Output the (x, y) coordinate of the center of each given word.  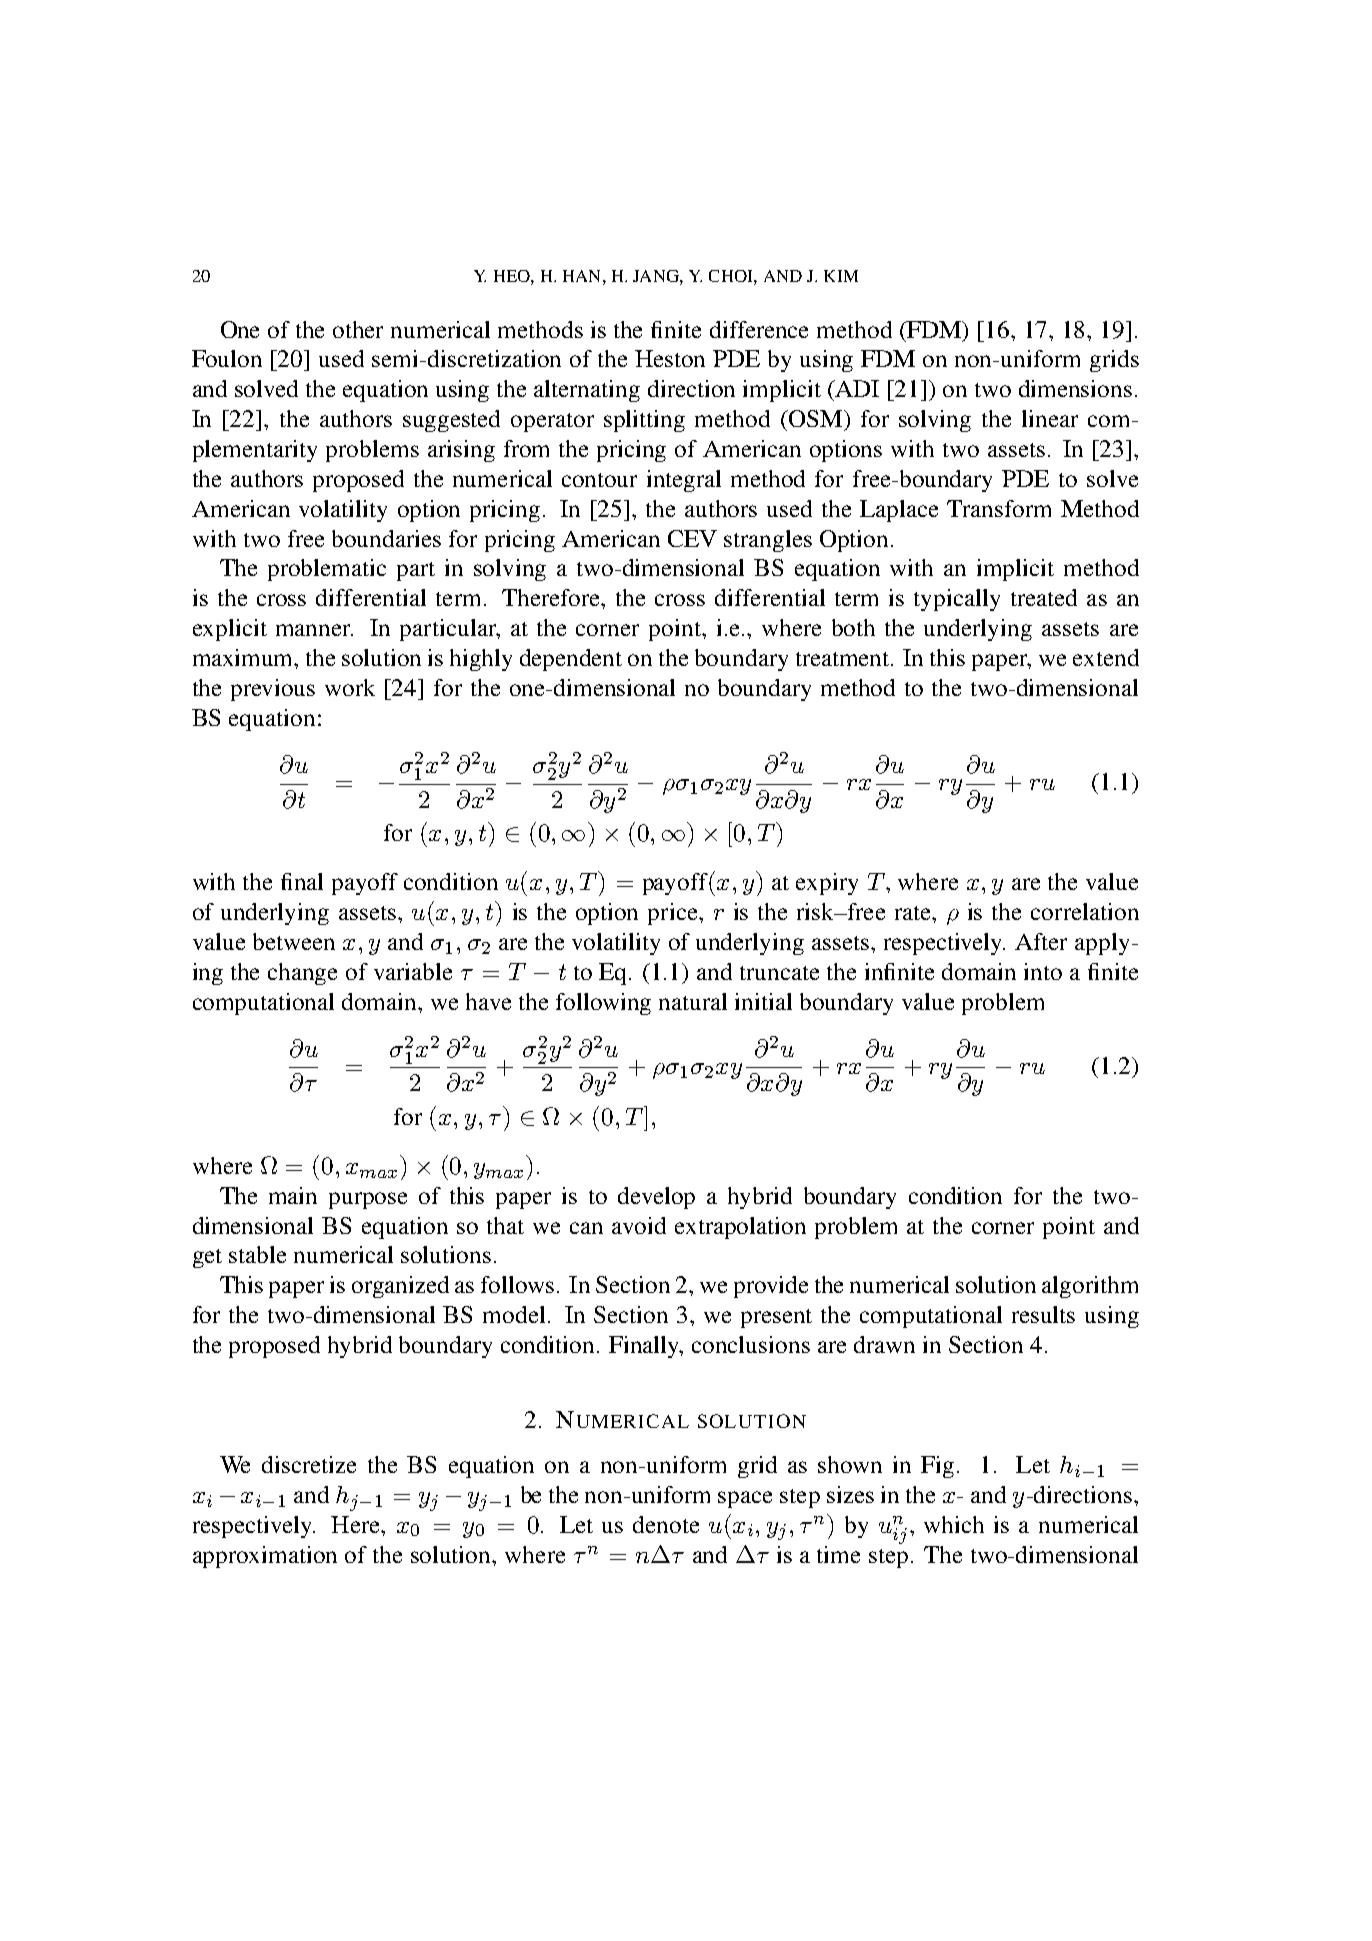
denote (666, 1524)
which (954, 1524)
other (358, 329)
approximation (265, 1557)
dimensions (1075, 388)
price (674, 914)
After (1041, 941)
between (294, 941)
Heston (670, 358)
